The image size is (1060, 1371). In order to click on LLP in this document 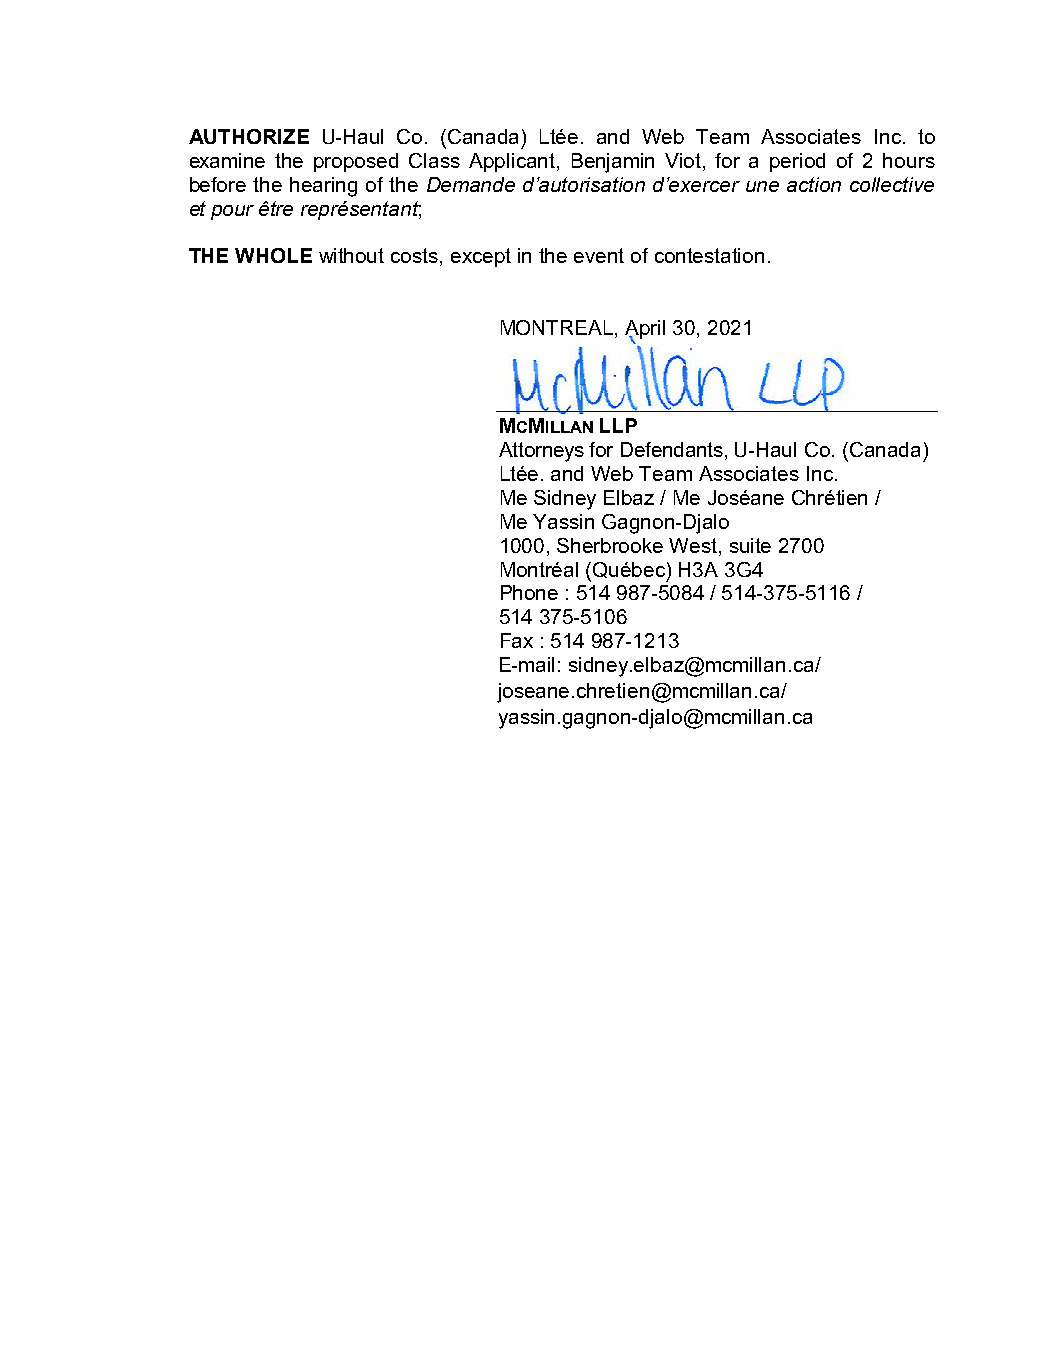, I will do `click(618, 425)`.
